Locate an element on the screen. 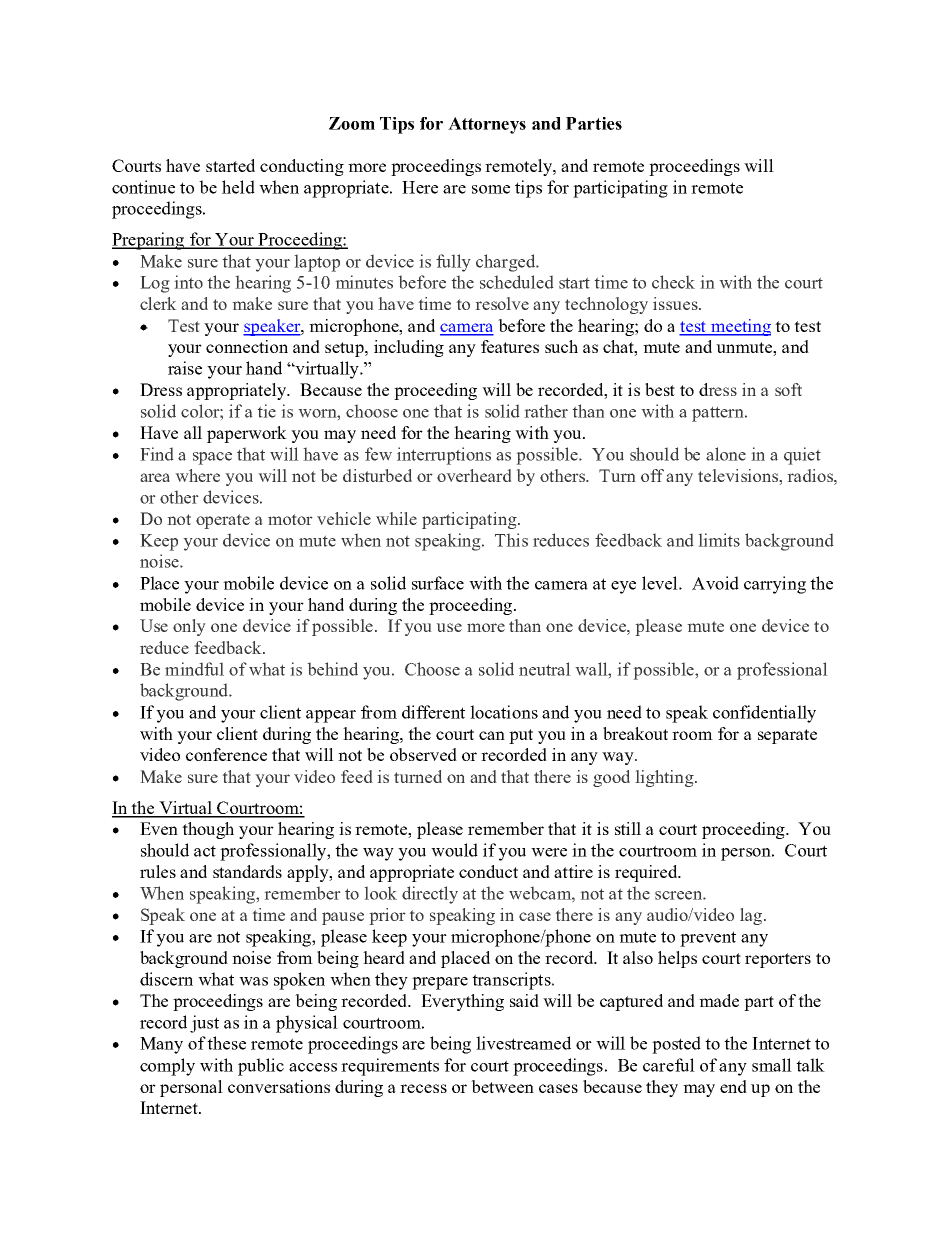  surface is located at coordinates (438, 583).
